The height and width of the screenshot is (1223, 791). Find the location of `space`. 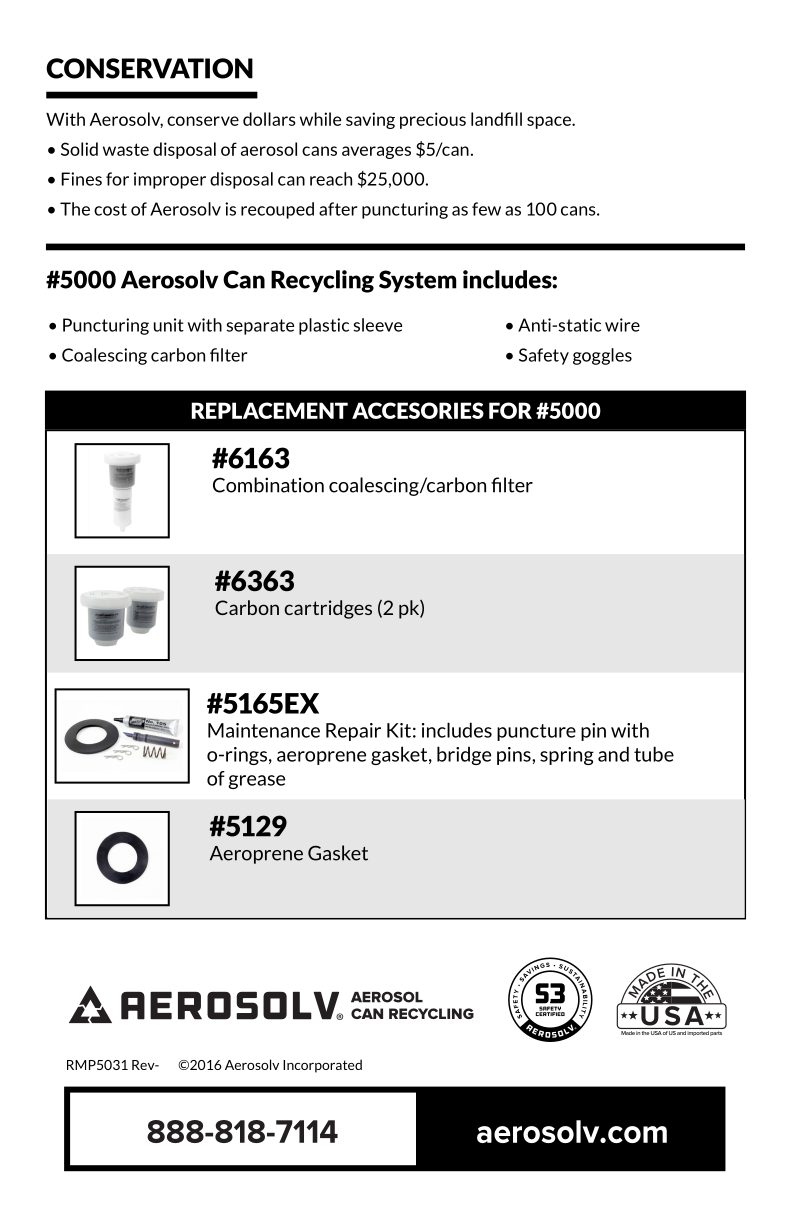

space is located at coordinates (550, 122).
